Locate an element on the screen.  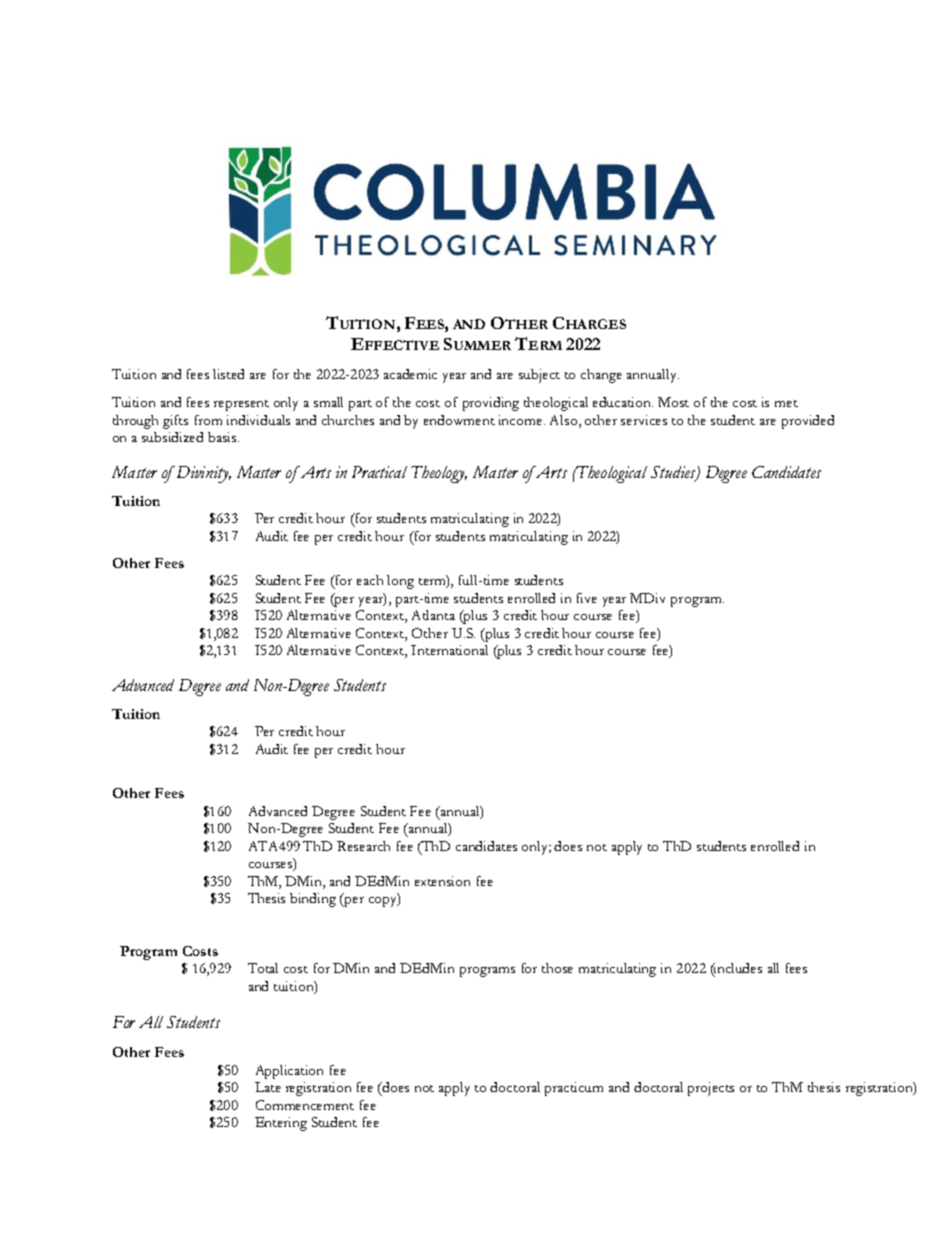
binding is located at coordinates (313, 900).
